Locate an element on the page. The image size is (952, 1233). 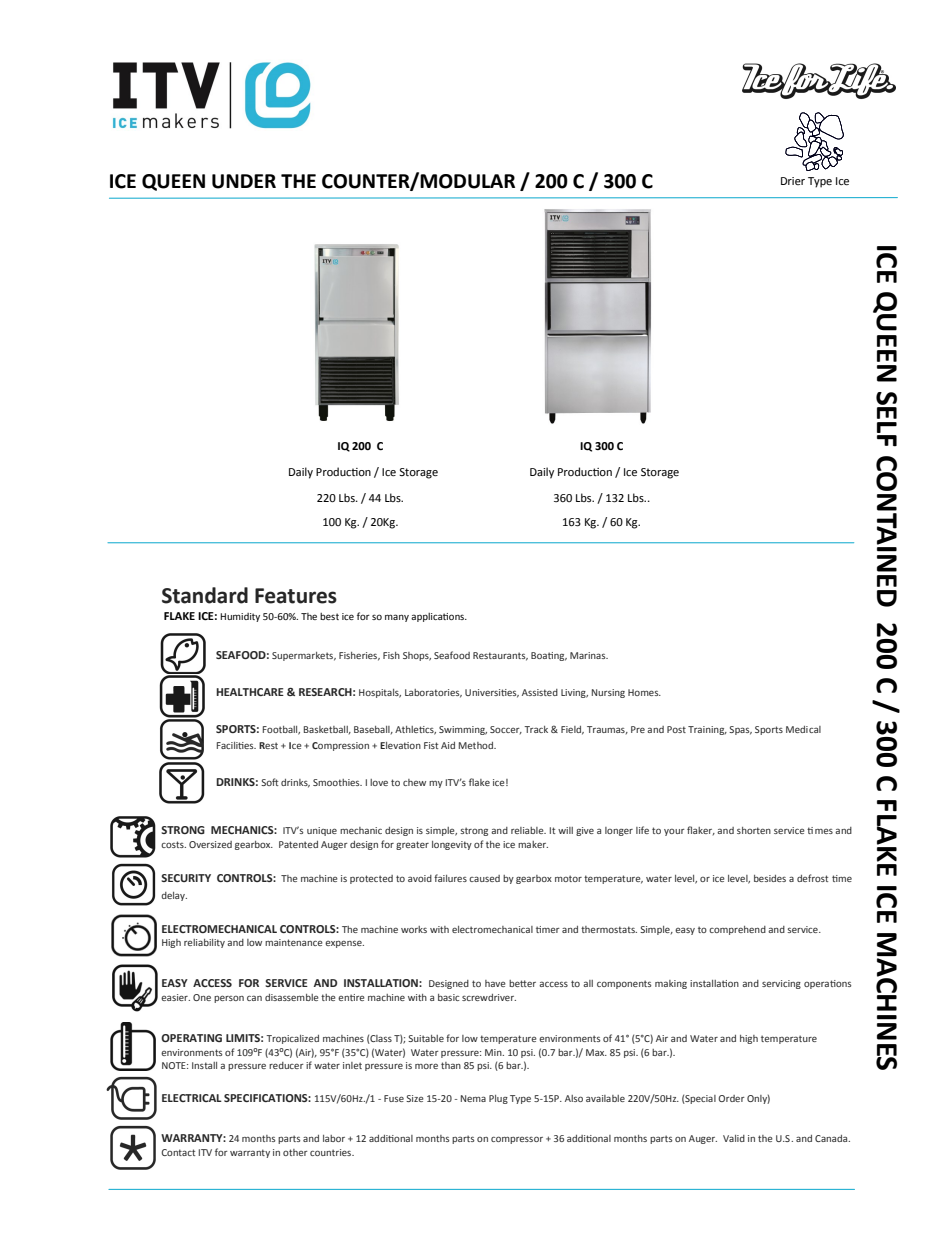
Features is located at coordinates (296, 596).
